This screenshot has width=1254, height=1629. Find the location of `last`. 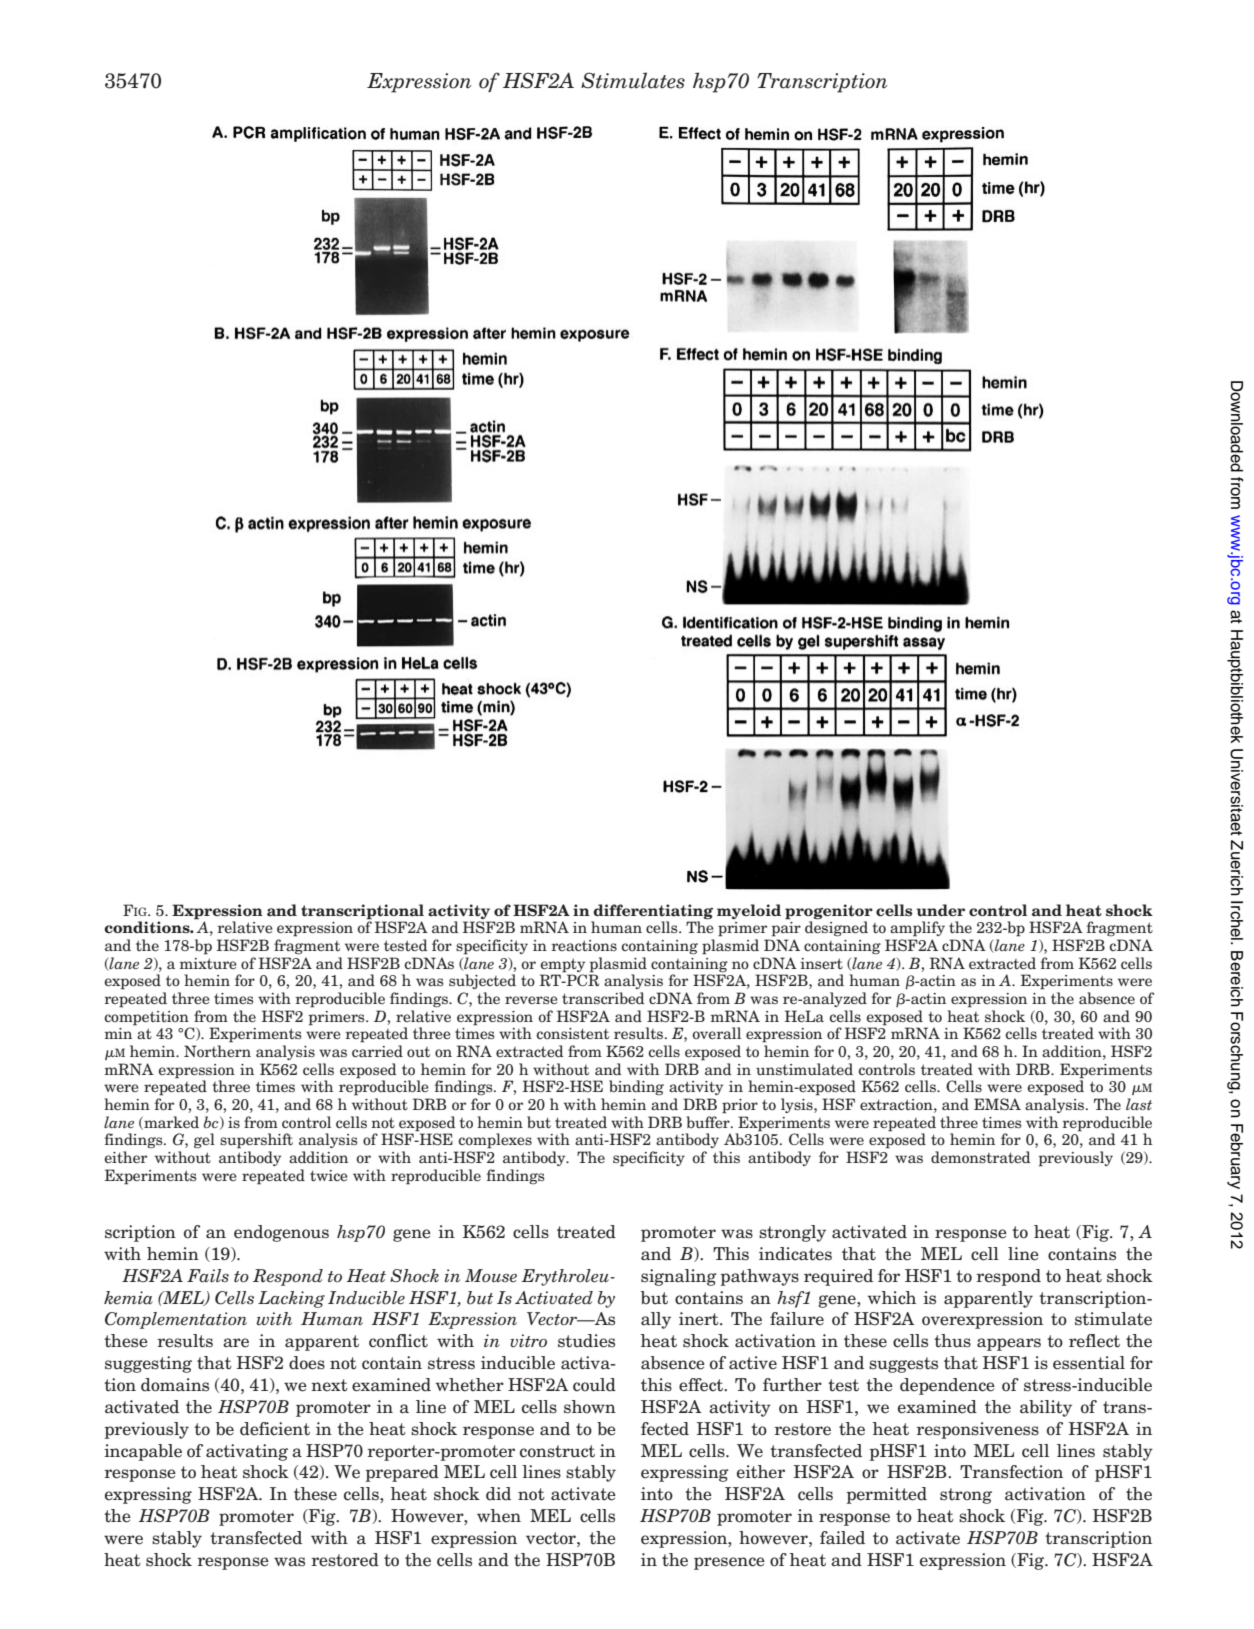

last is located at coordinates (1139, 1104).
